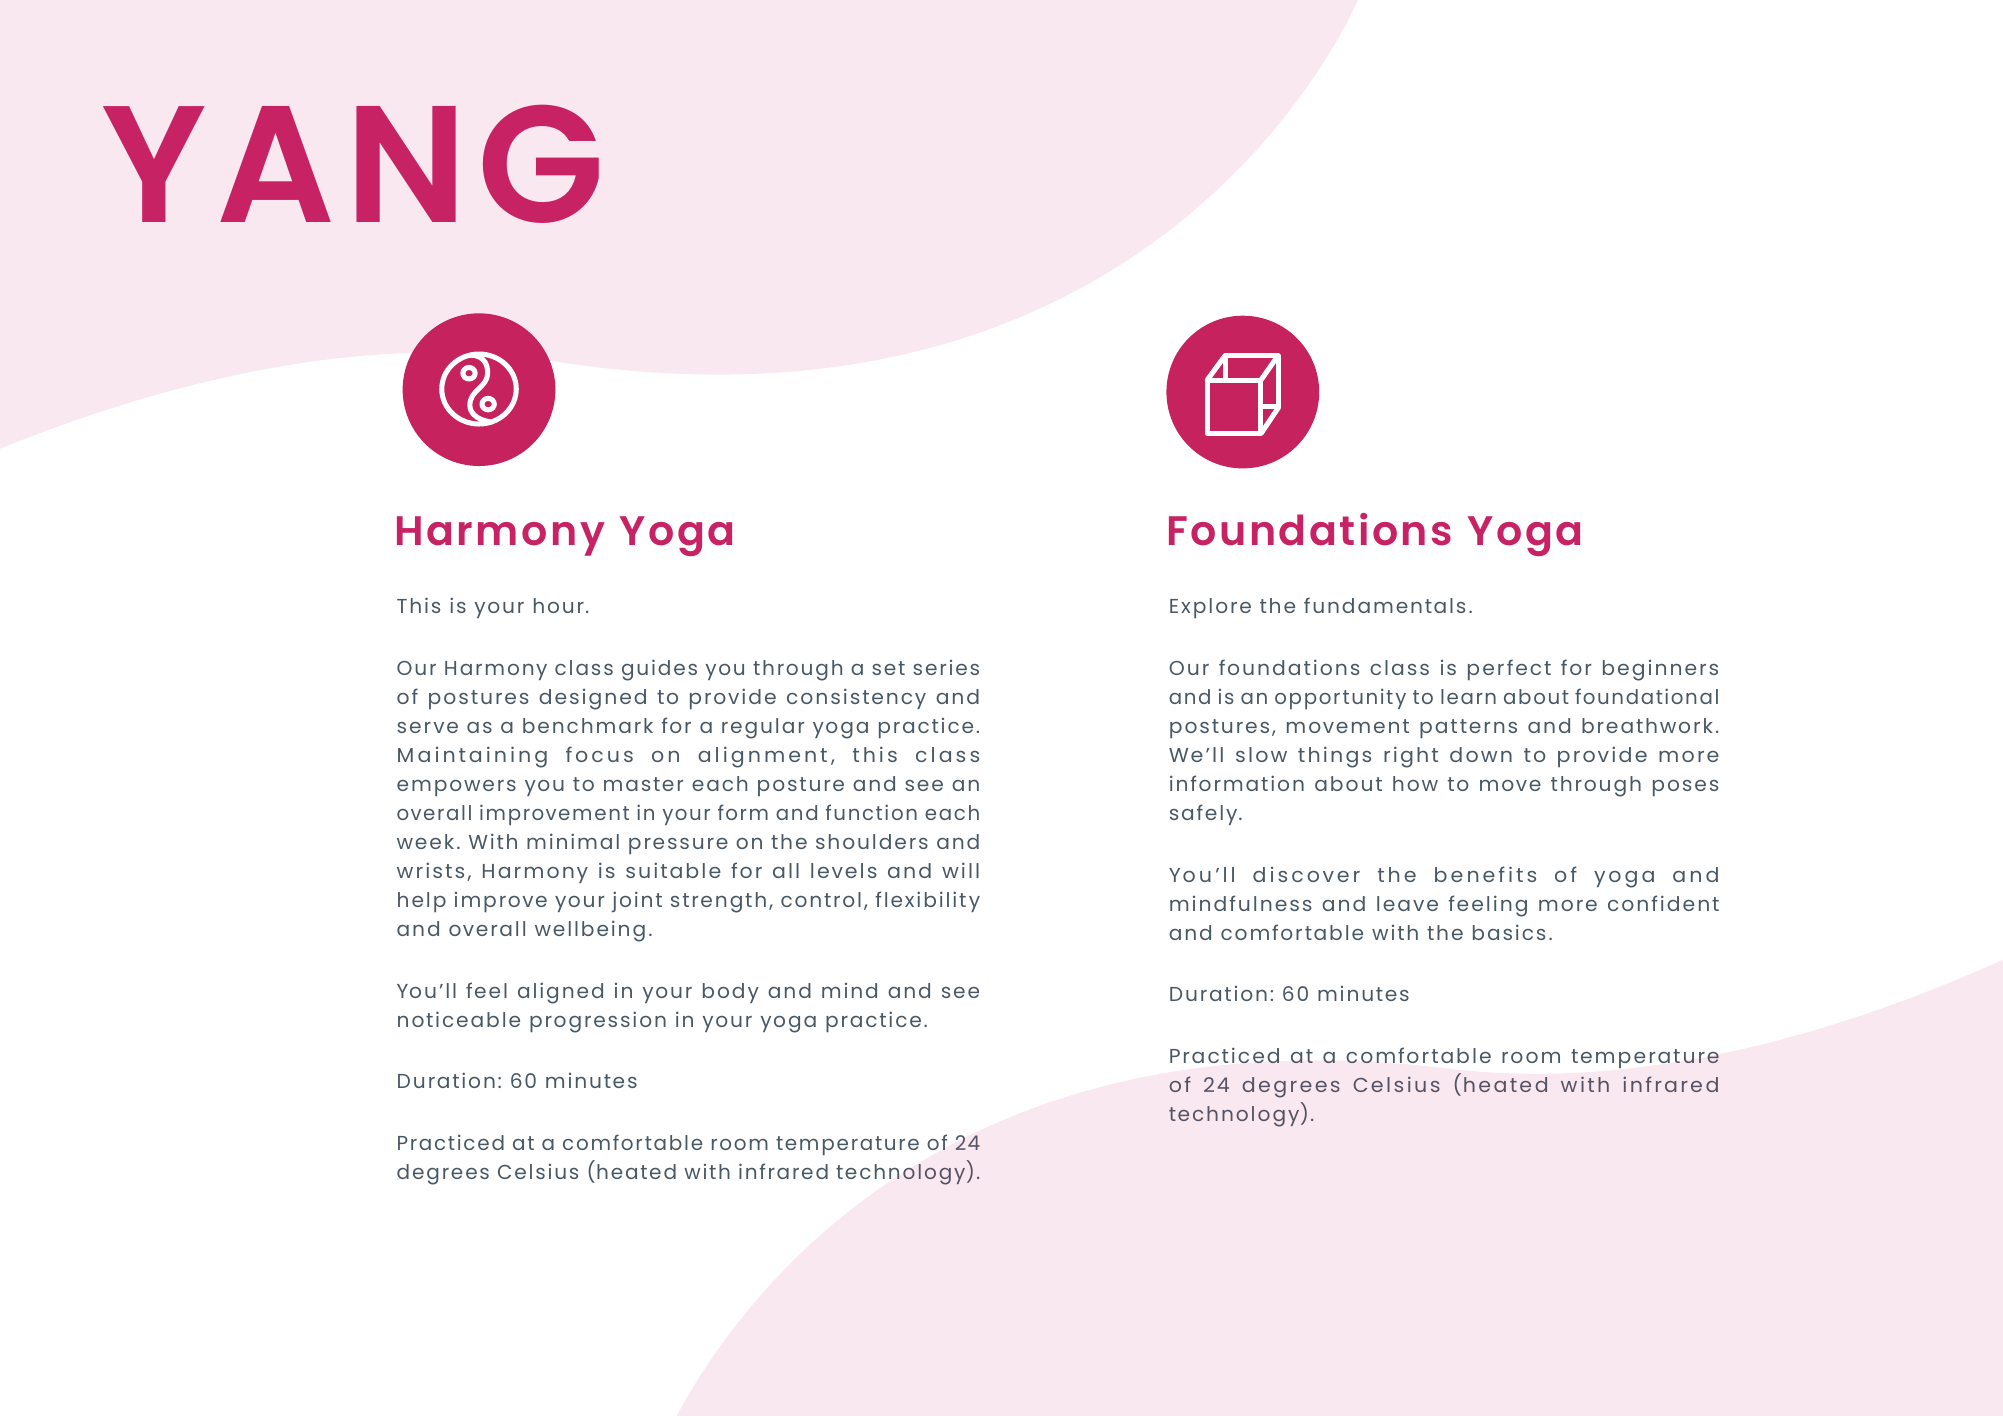  What do you see at coordinates (560, 993) in the screenshot?
I see `aligned` at bounding box center [560, 993].
